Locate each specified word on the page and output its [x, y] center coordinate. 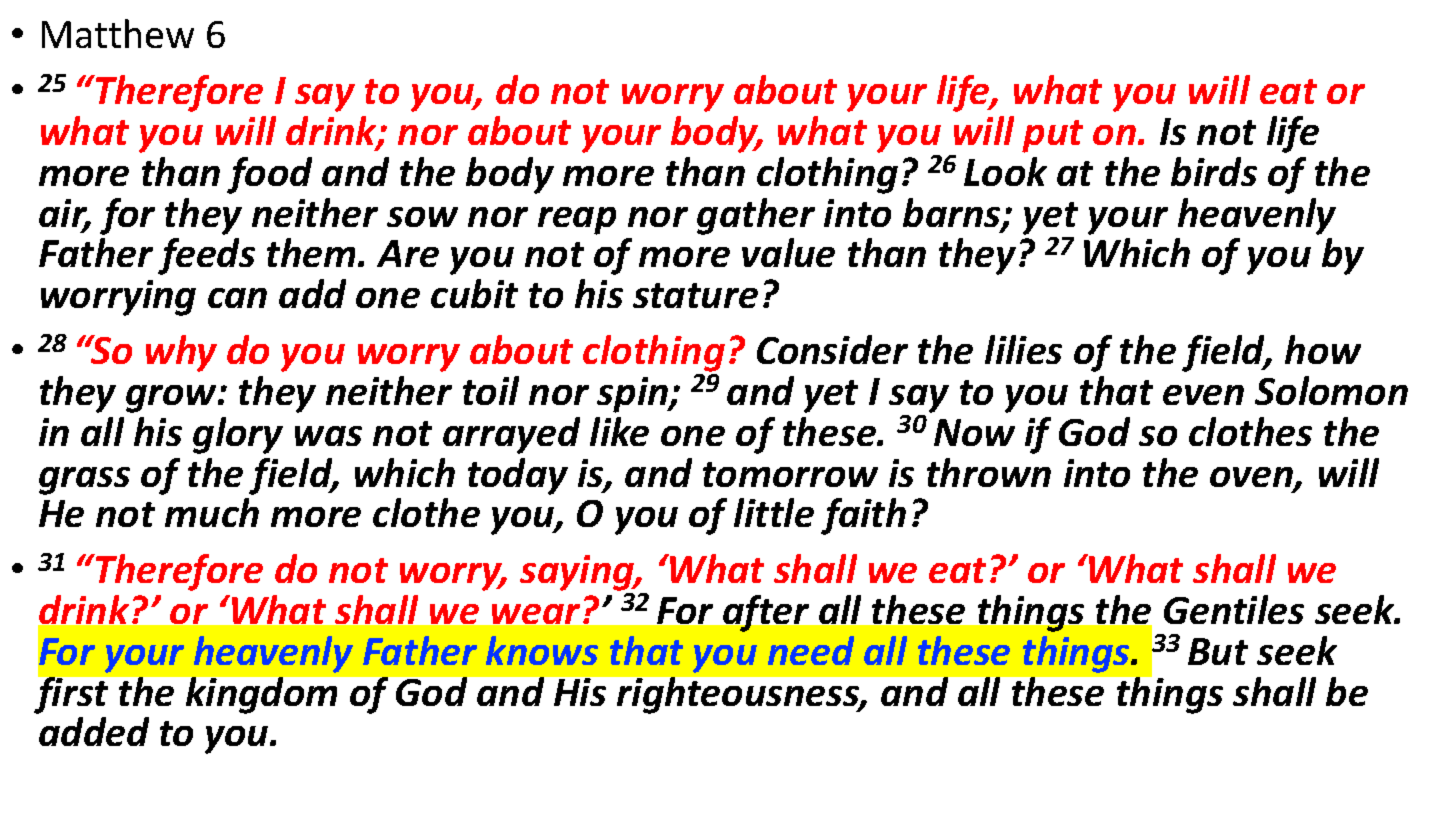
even [1203, 395]
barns [953, 214]
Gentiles [1234, 609]
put [1052, 136]
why [181, 353]
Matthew [118, 33]
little [774, 512]
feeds [206, 256]
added [94, 731]
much [212, 512]
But [1218, 651]
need [811, 650]
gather [756, 216]
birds [1214, 171]
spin [634, 395]
